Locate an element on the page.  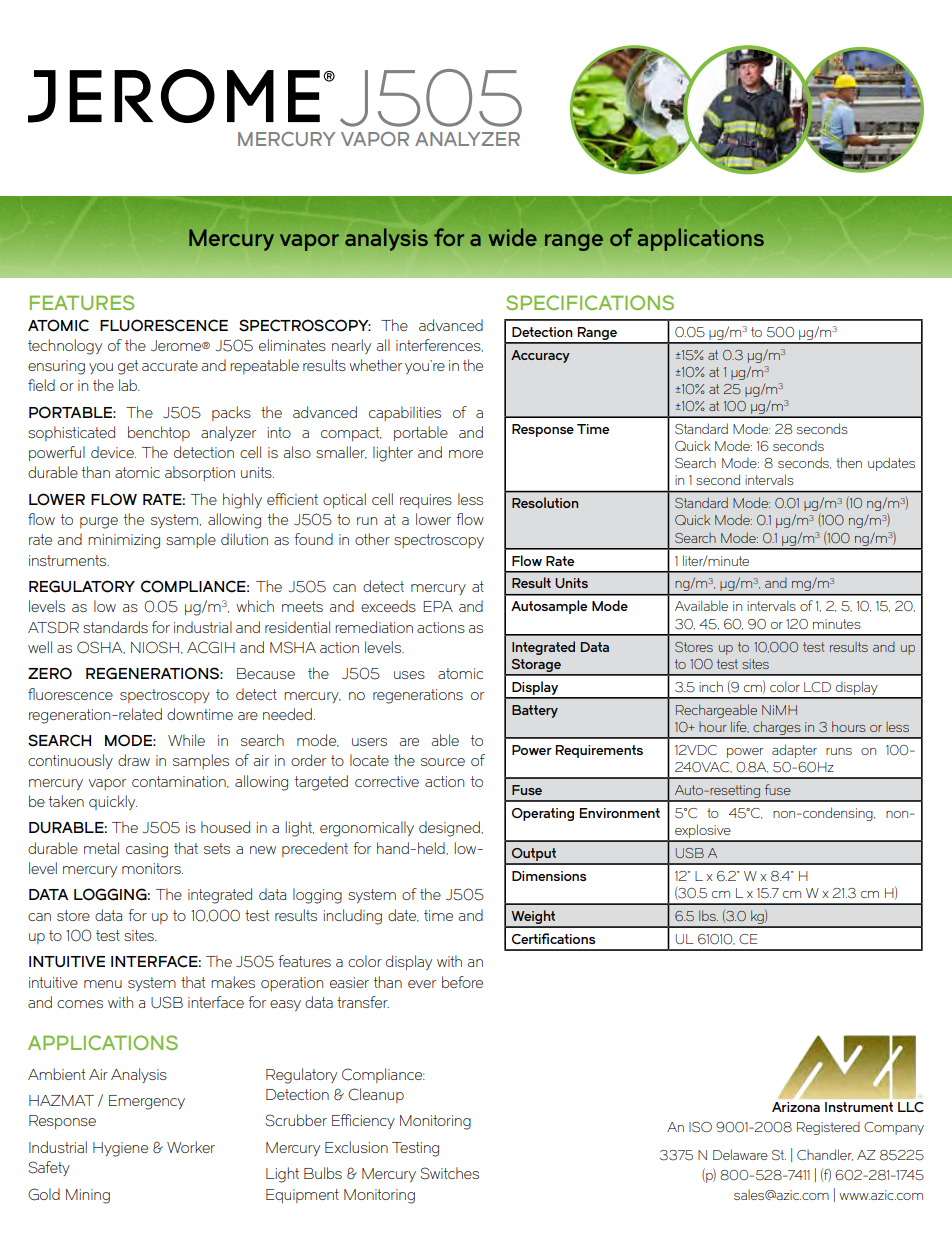
Delaware is located at coordinates (740, 1154).
